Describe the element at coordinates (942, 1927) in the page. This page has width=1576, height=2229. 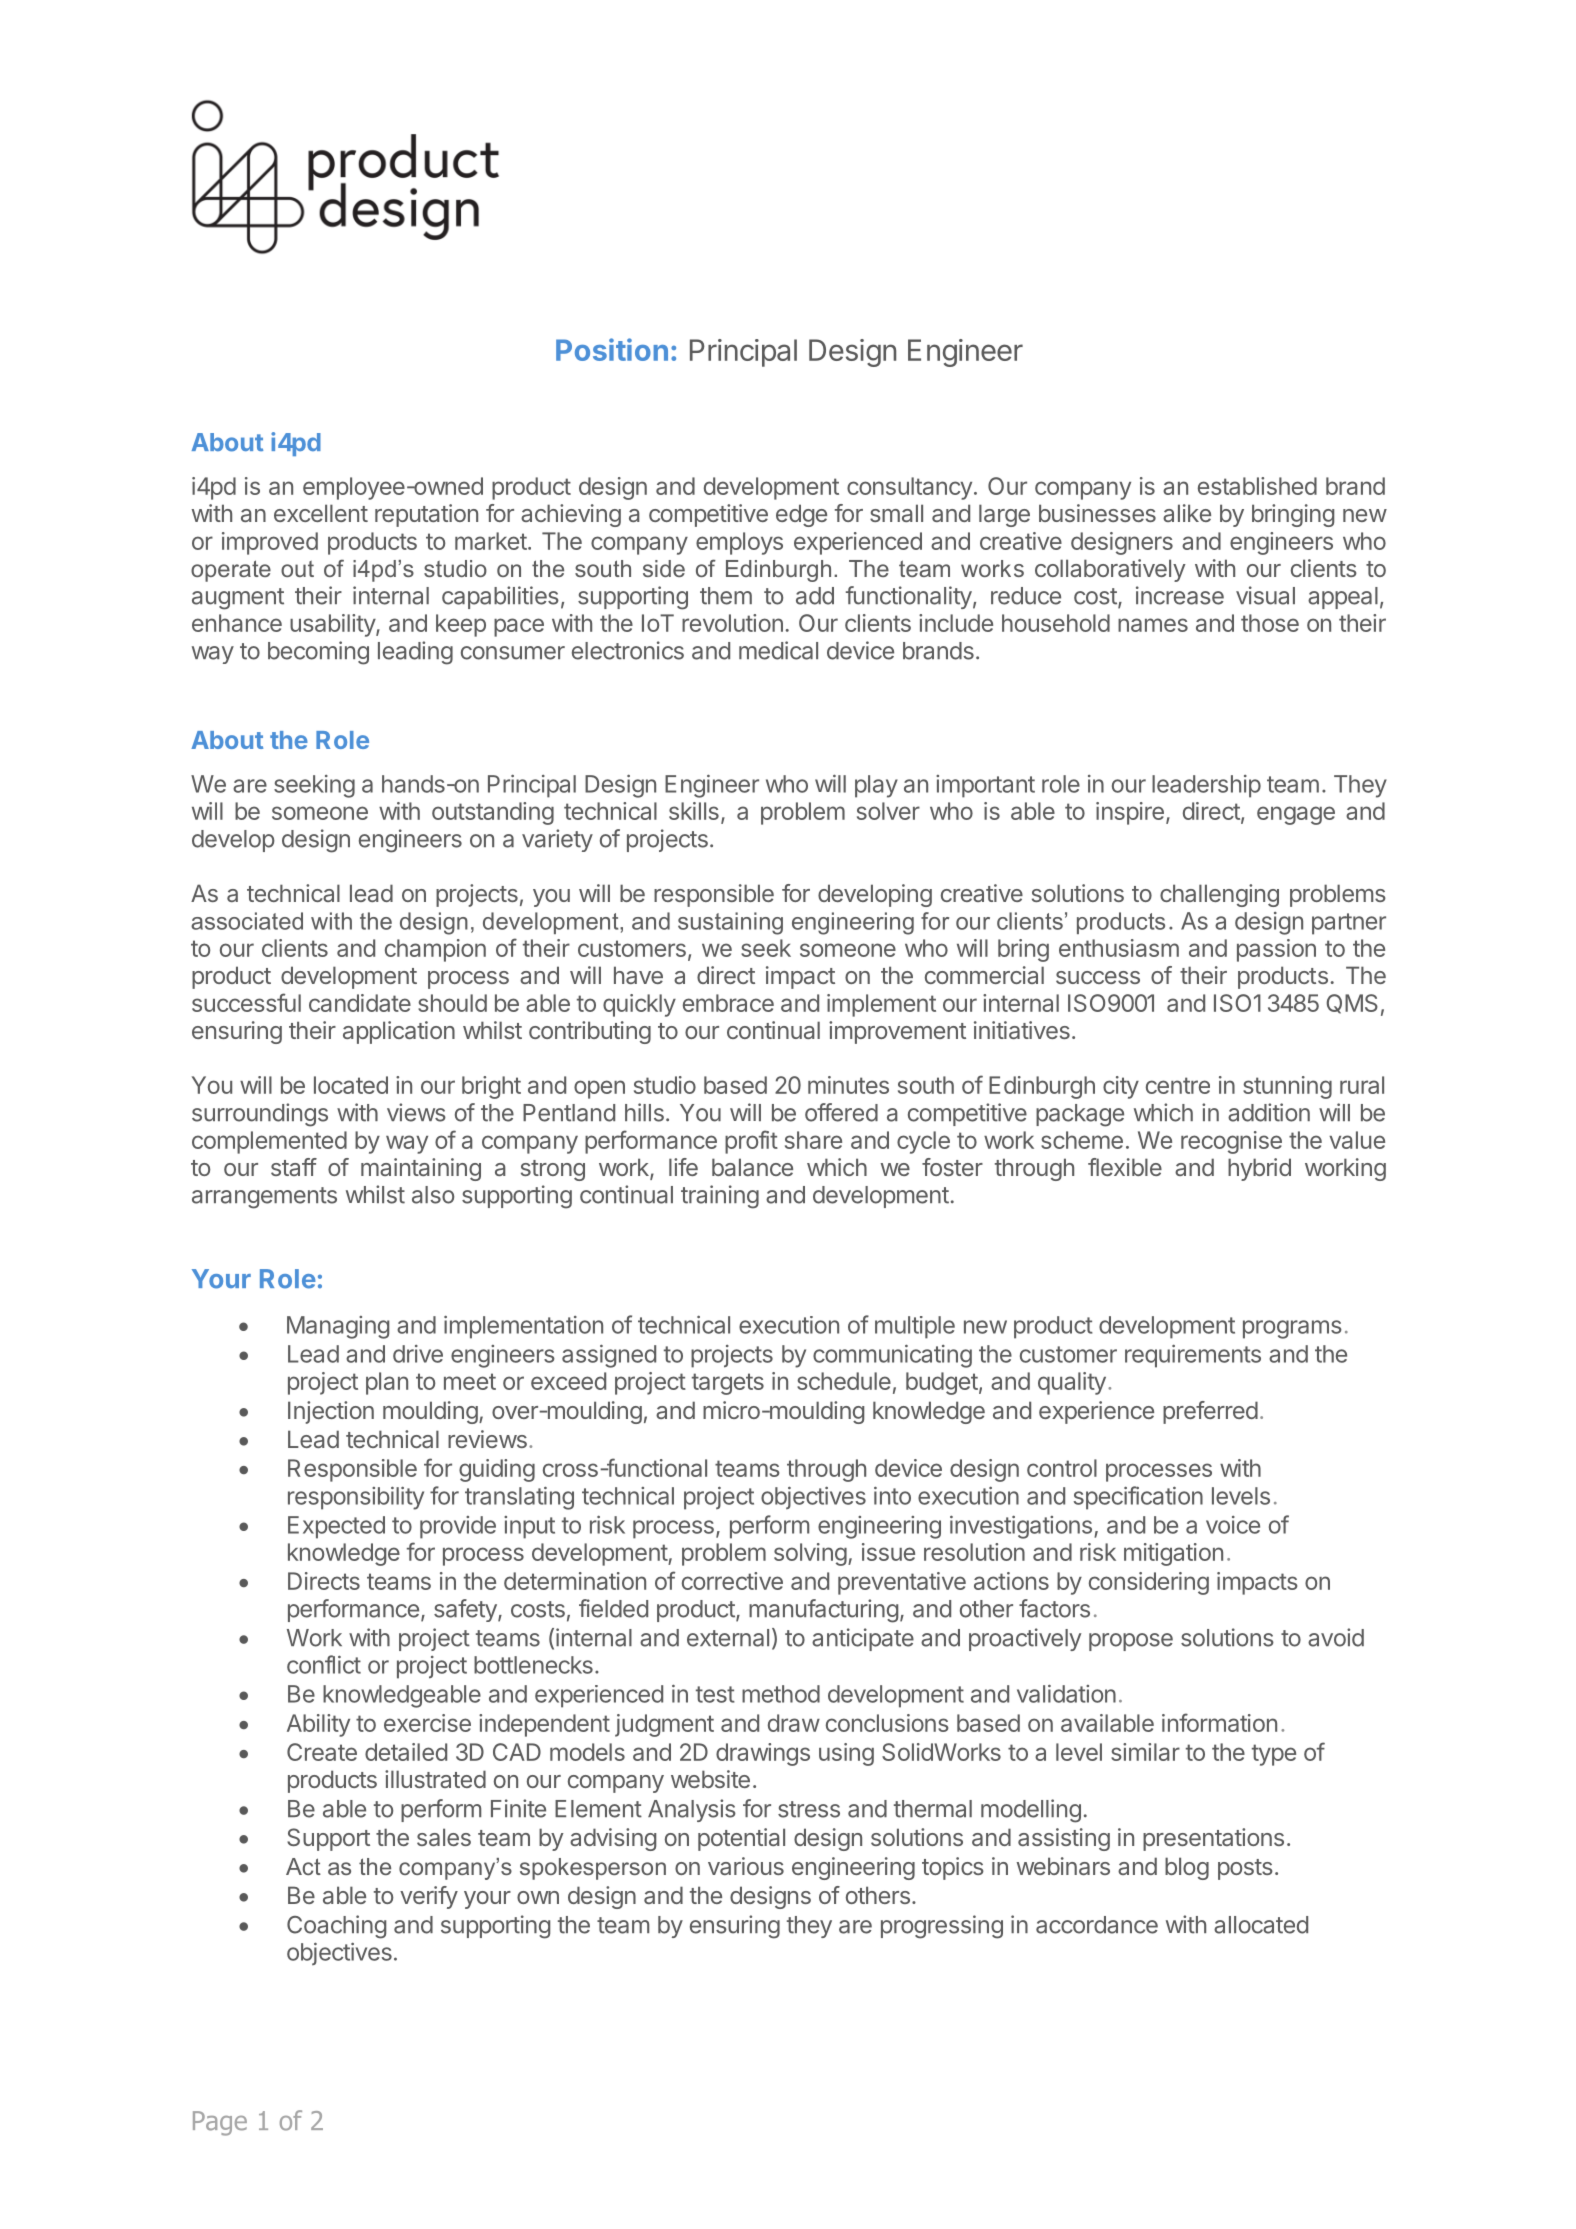
I see `progressing` at that location.
